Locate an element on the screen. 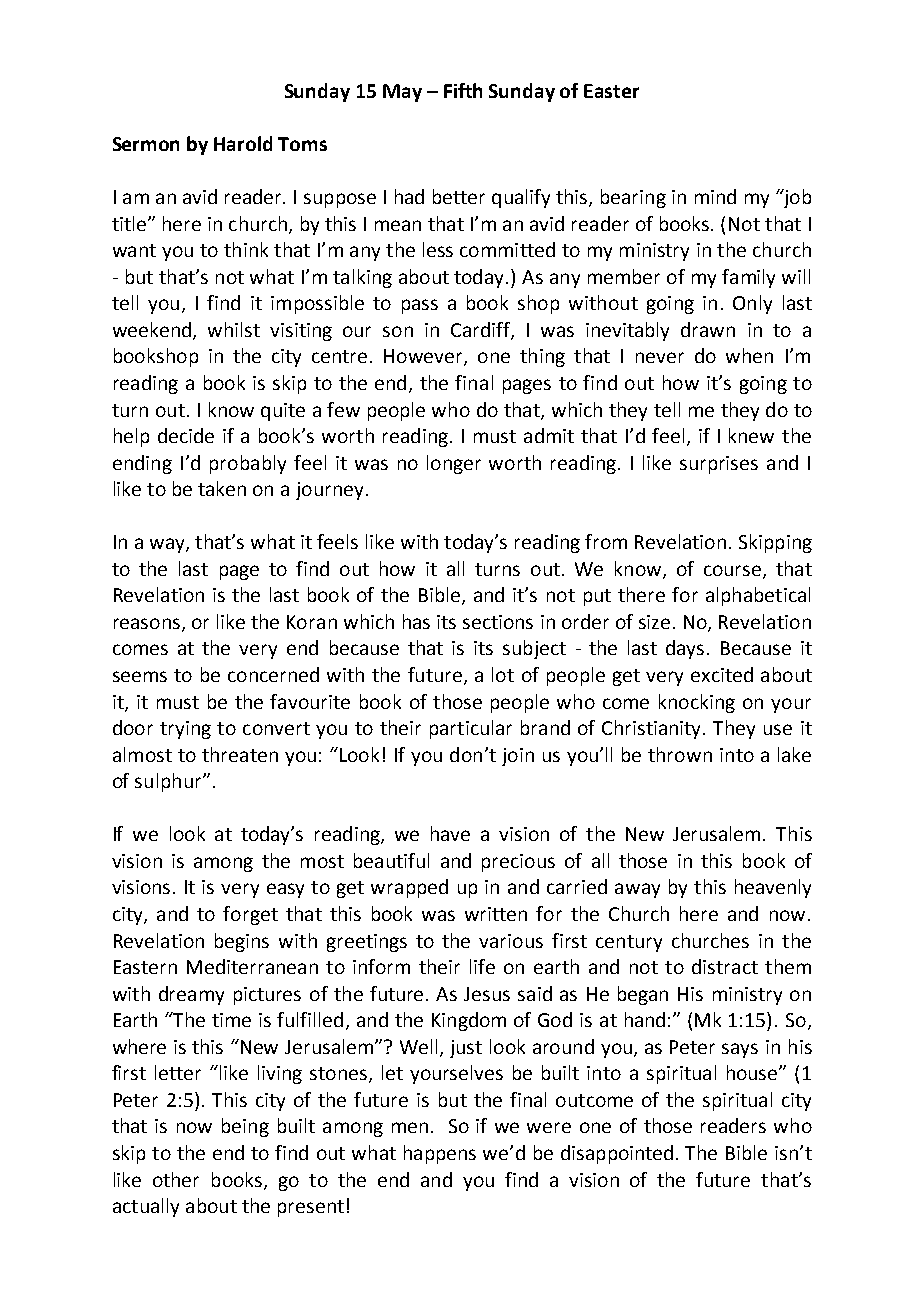 This screenshot has width=924, height=1308. thrown is located at coordinates (680, 754).
